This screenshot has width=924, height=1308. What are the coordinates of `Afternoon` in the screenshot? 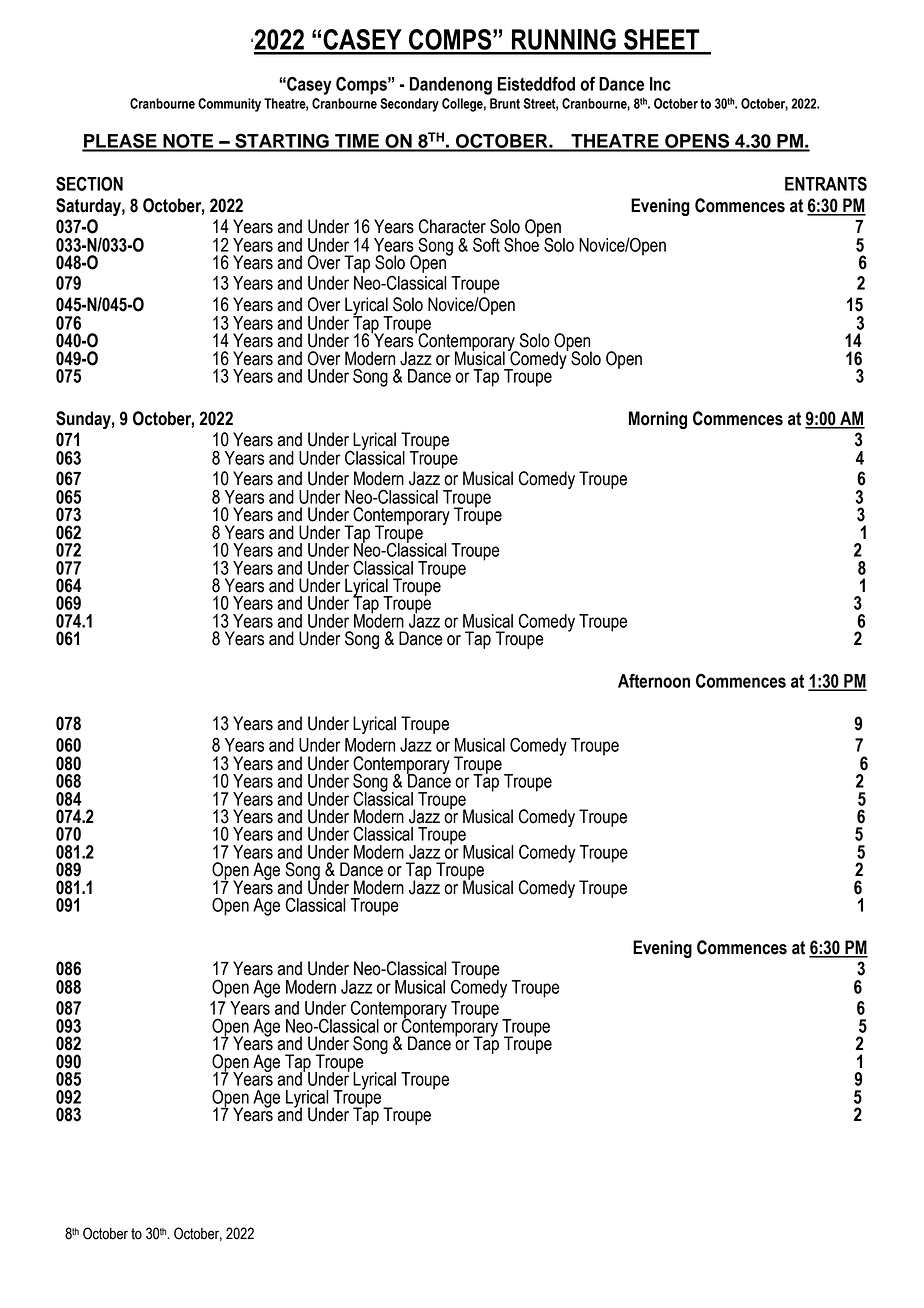 It's located at (654, 681).
